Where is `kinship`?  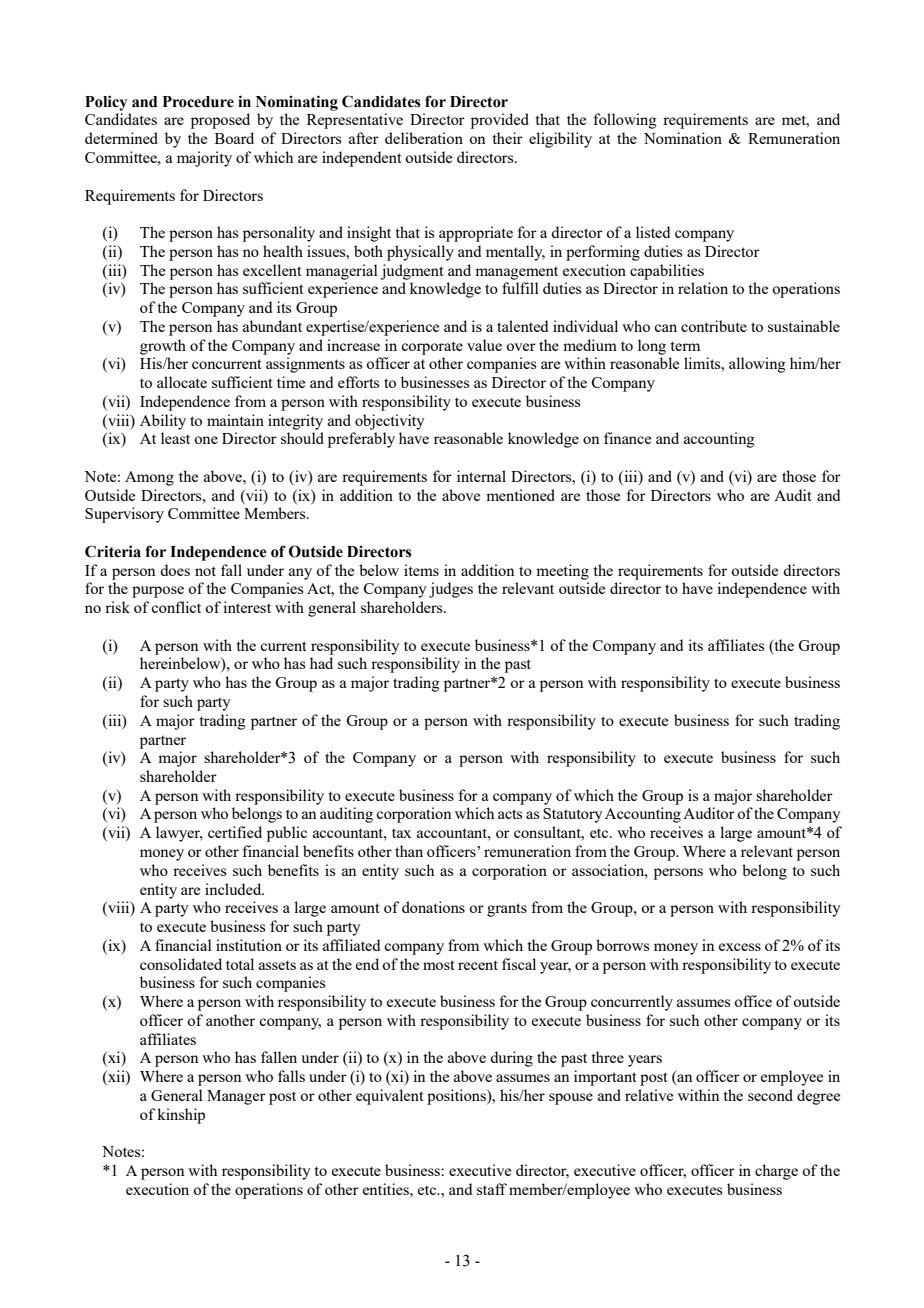
kinship is located at coordinates (181, 1116).
